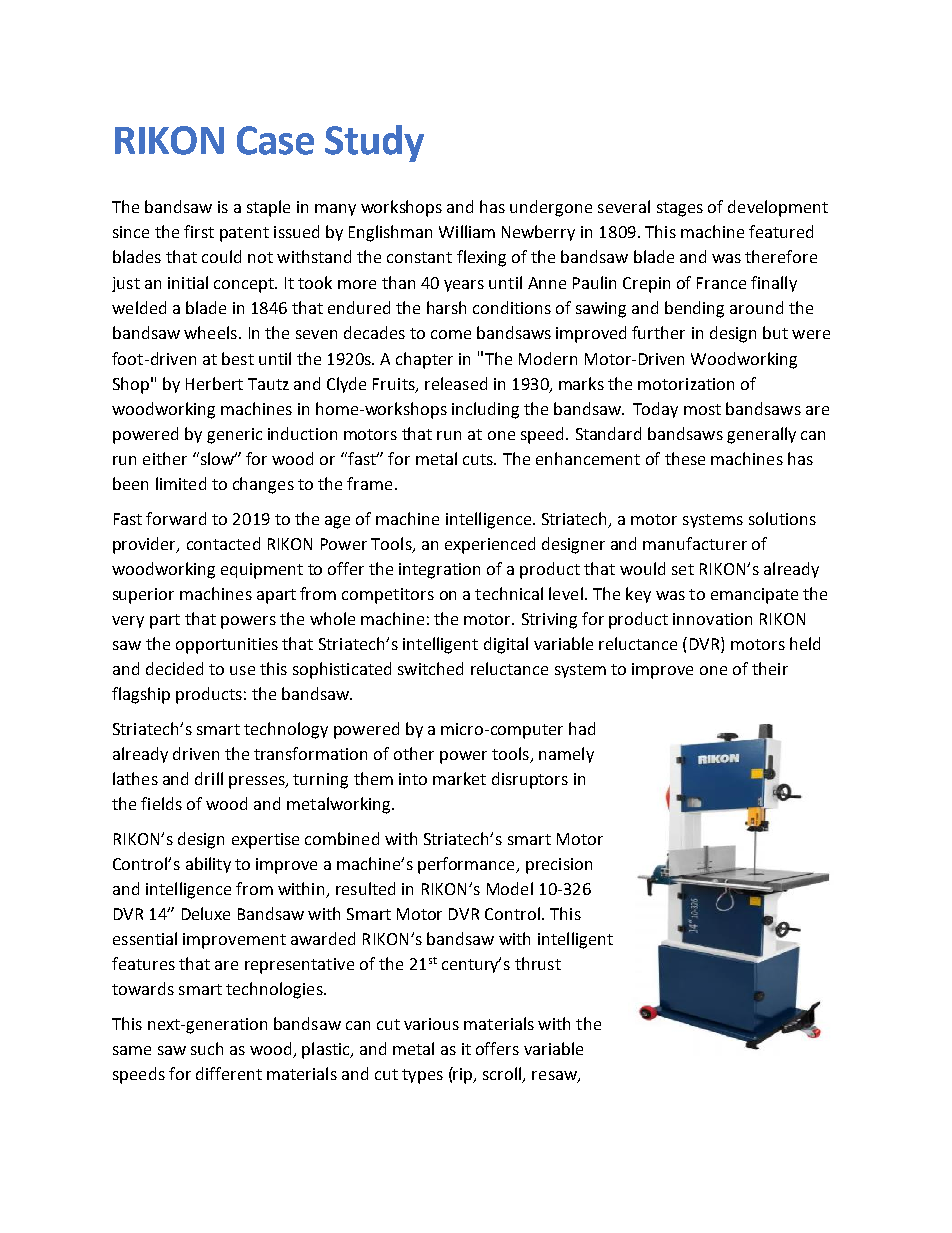 The width and height of the page is (952, 1233). Describe the element at coordinates (680, 209) in the page. I see `stages` at that location.
